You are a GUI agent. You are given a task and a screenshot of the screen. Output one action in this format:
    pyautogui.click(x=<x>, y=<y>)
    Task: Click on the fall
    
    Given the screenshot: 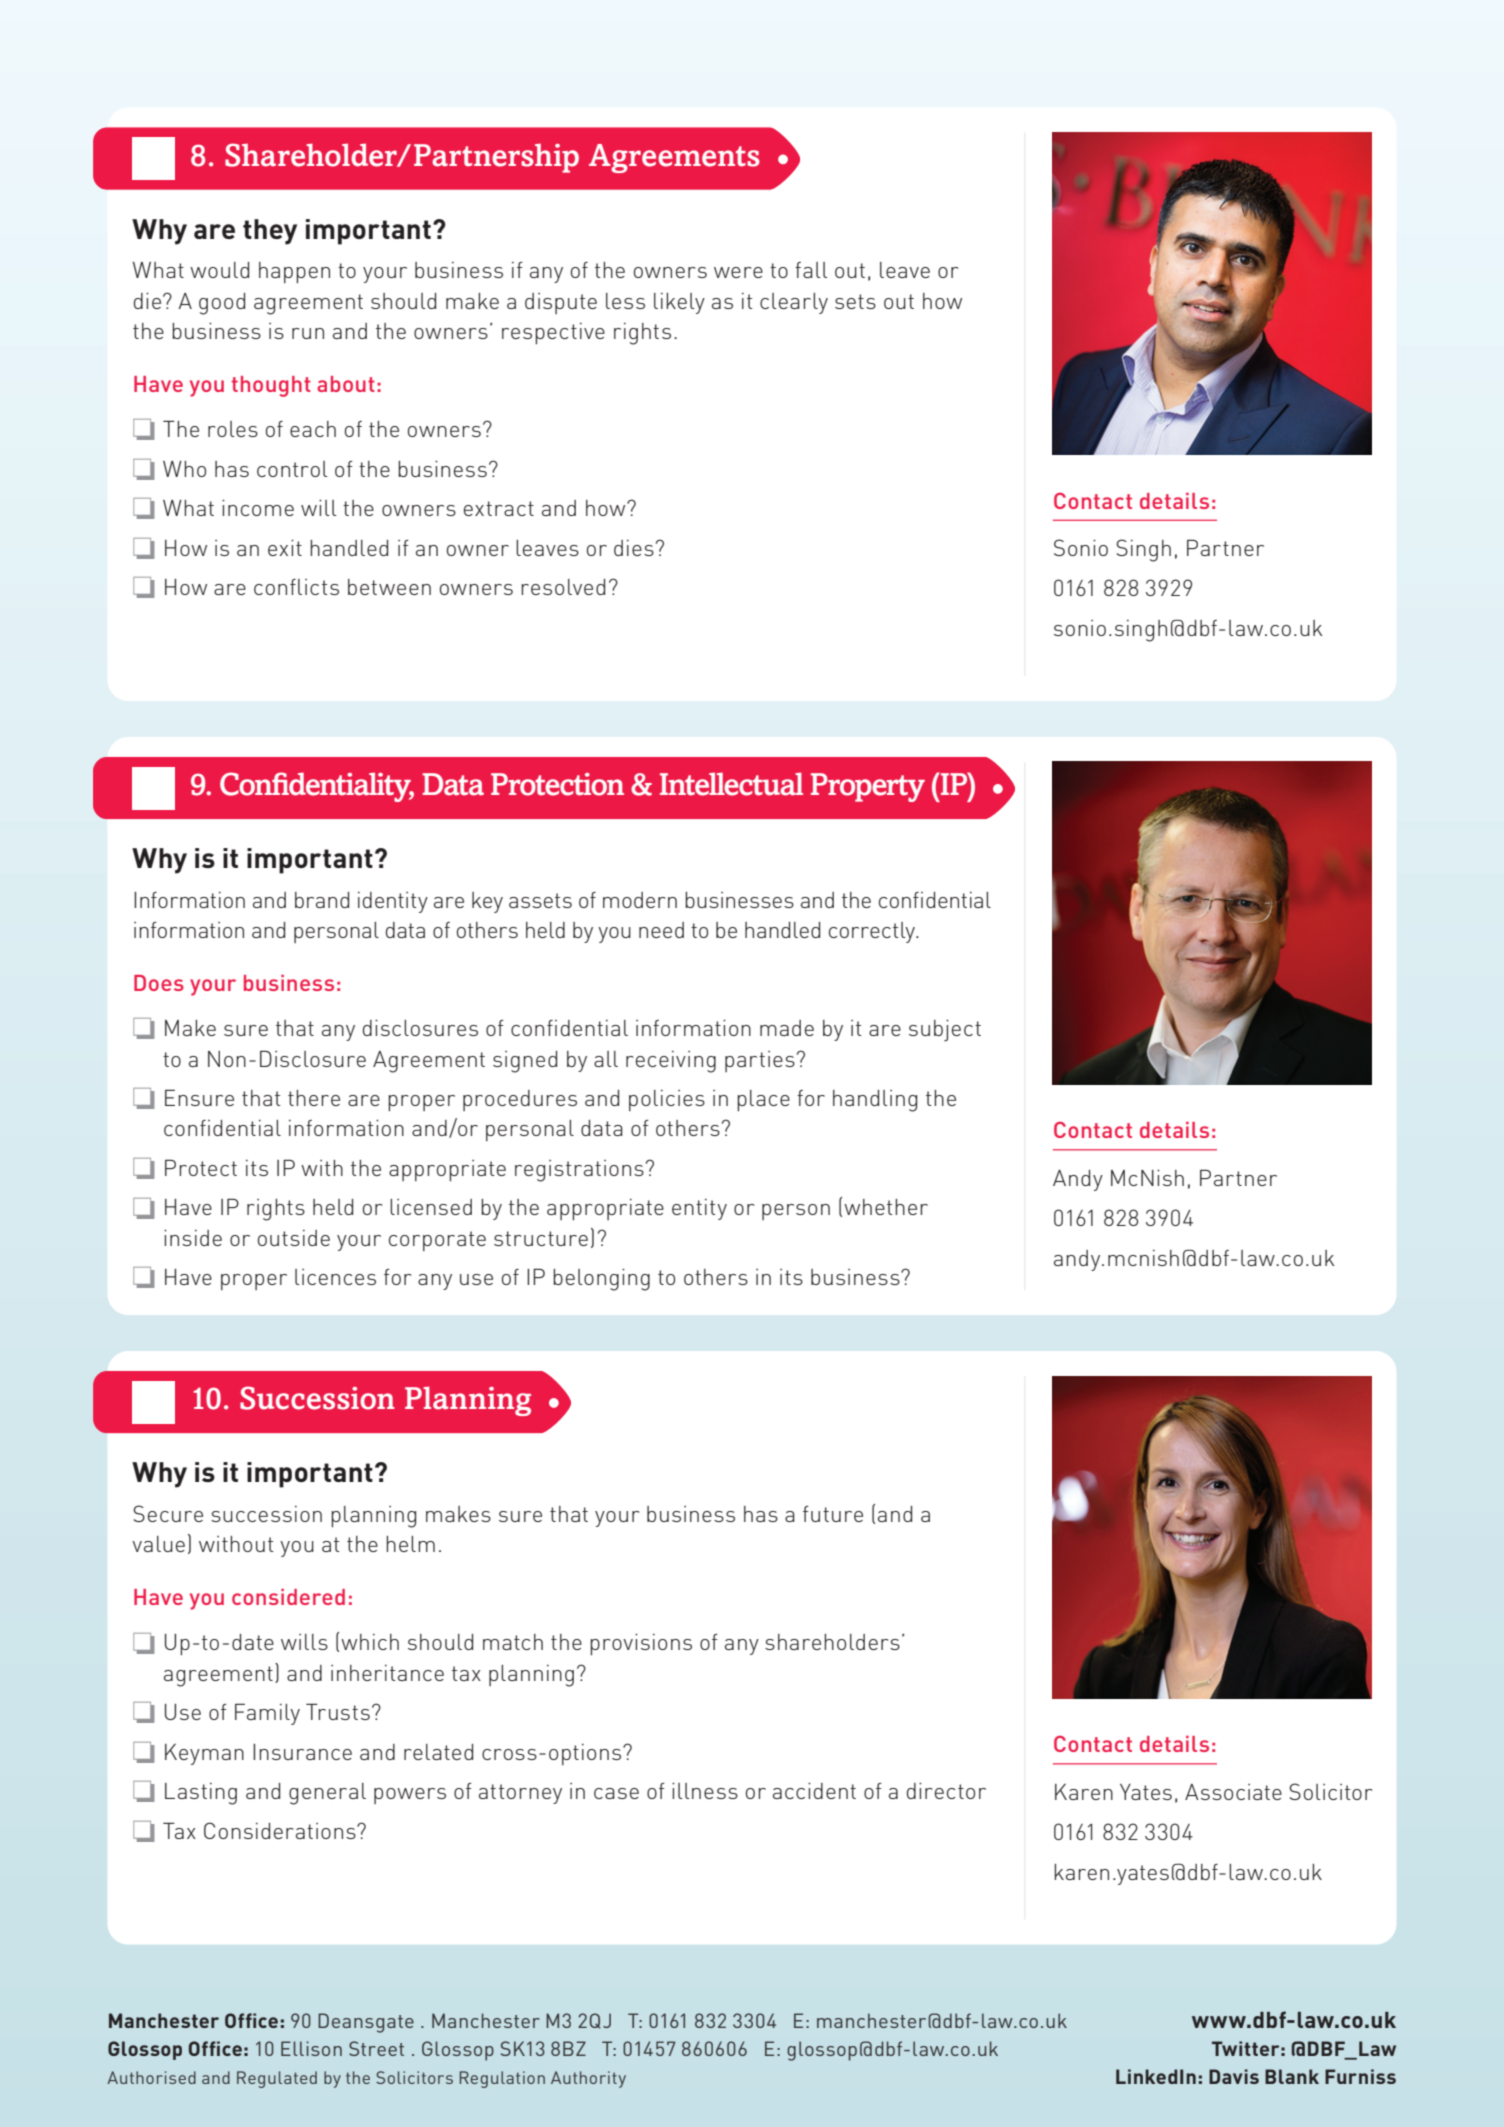 What is the action you would take?
    pyautogui.click(x=811, y=270)
